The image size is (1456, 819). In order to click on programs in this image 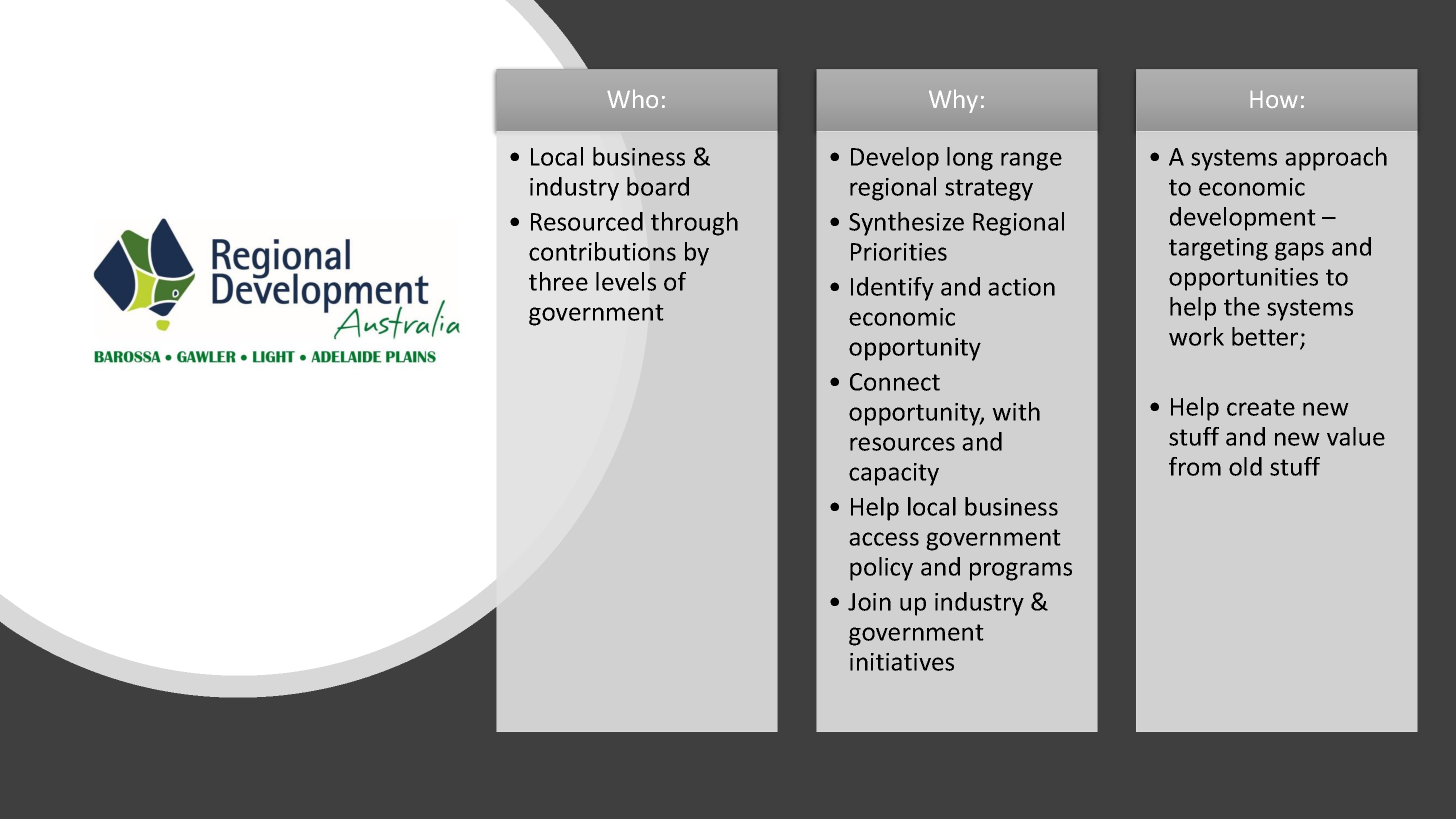, I will do `click(1021, 571)`.
